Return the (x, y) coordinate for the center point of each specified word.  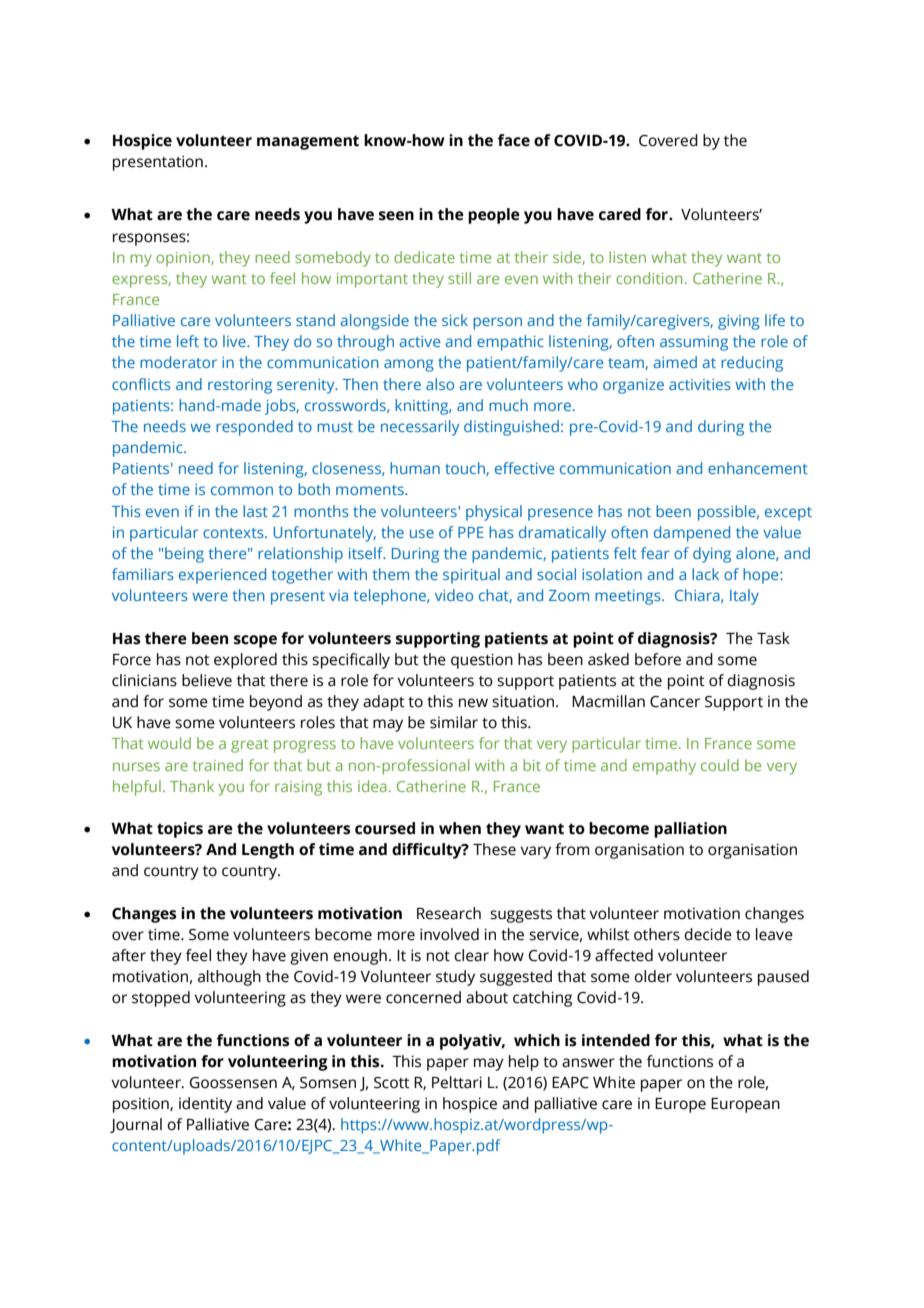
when (460, 828)
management (308, 142)
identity (205, 1105)
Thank (192, 786)
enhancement (758, 468)
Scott (392, 1083)
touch (466, 469)
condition (649, 278)
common (242, 490)
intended (616, 1040)
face (514, 140)
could (720, 765)
